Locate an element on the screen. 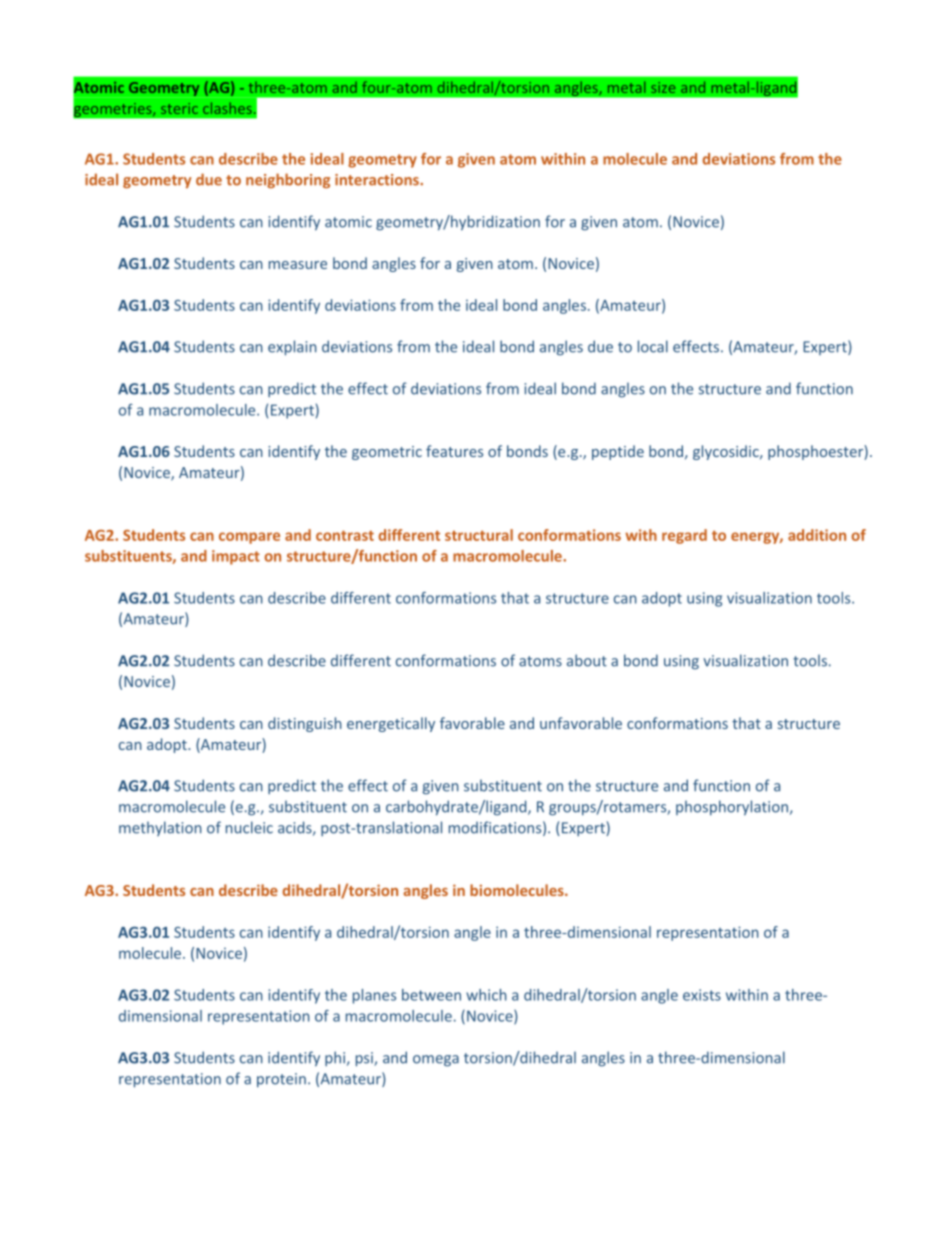 This screenshot has width=952, height=1233. size is located at coordinates (663, 87).
